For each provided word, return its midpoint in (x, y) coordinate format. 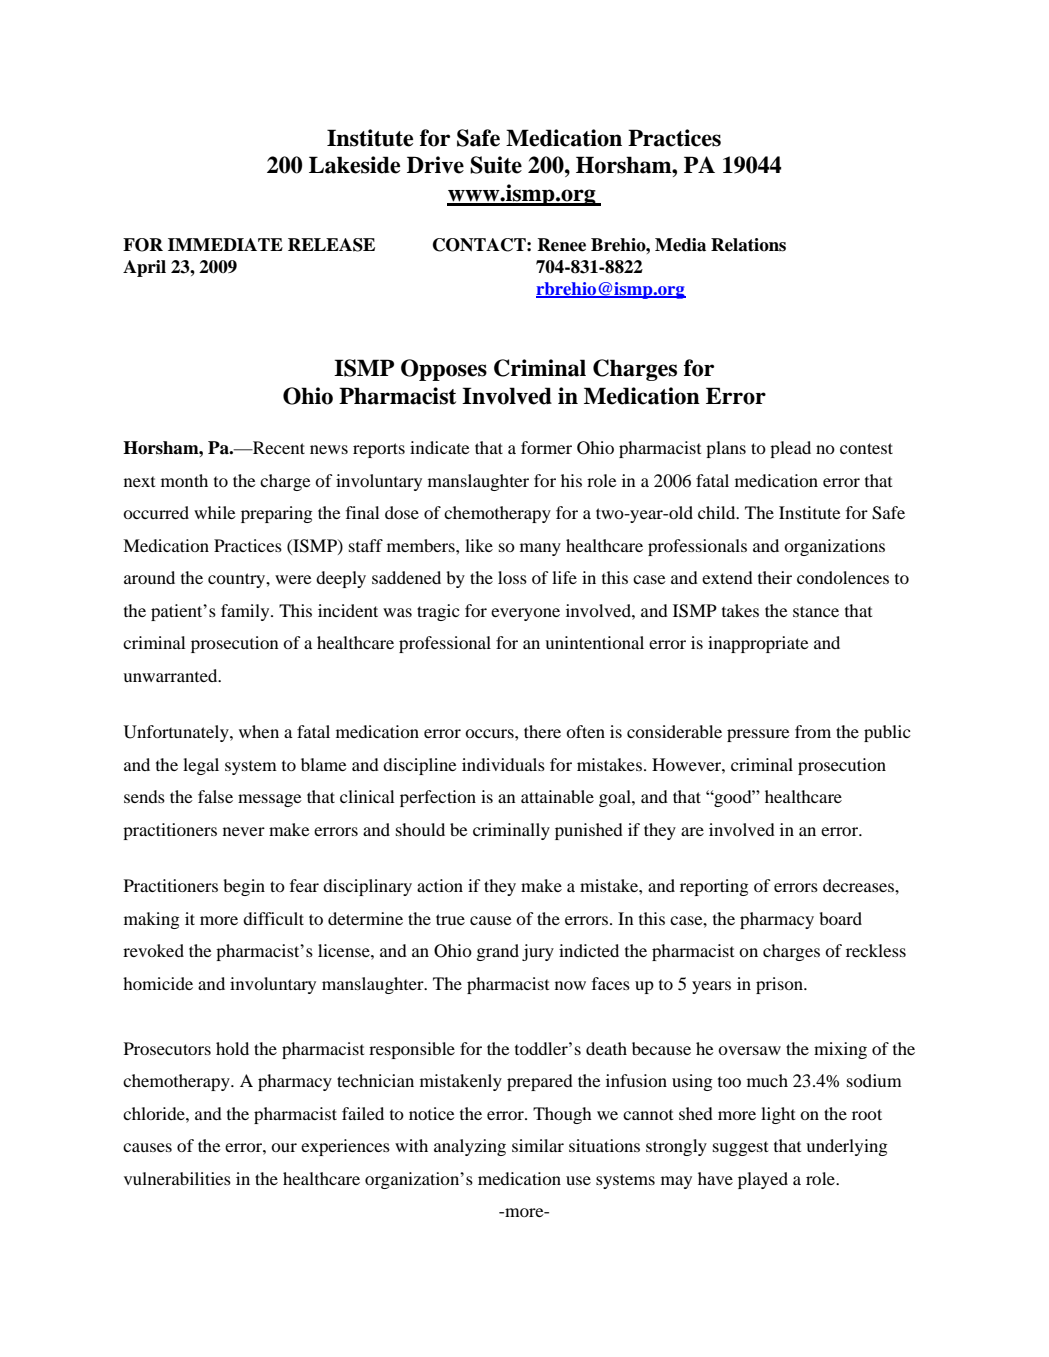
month (184, 480)
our (284, 1147)
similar (538, 1145)
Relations (748, 245)
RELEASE (331, 245)
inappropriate (758, 644)
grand (498, 952)
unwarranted (171, 675)
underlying (847, 1147)
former (546, 447)
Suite (496, 165)
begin (244, 887)
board (840, 918)
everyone (525, 614)
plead (790, 449)
